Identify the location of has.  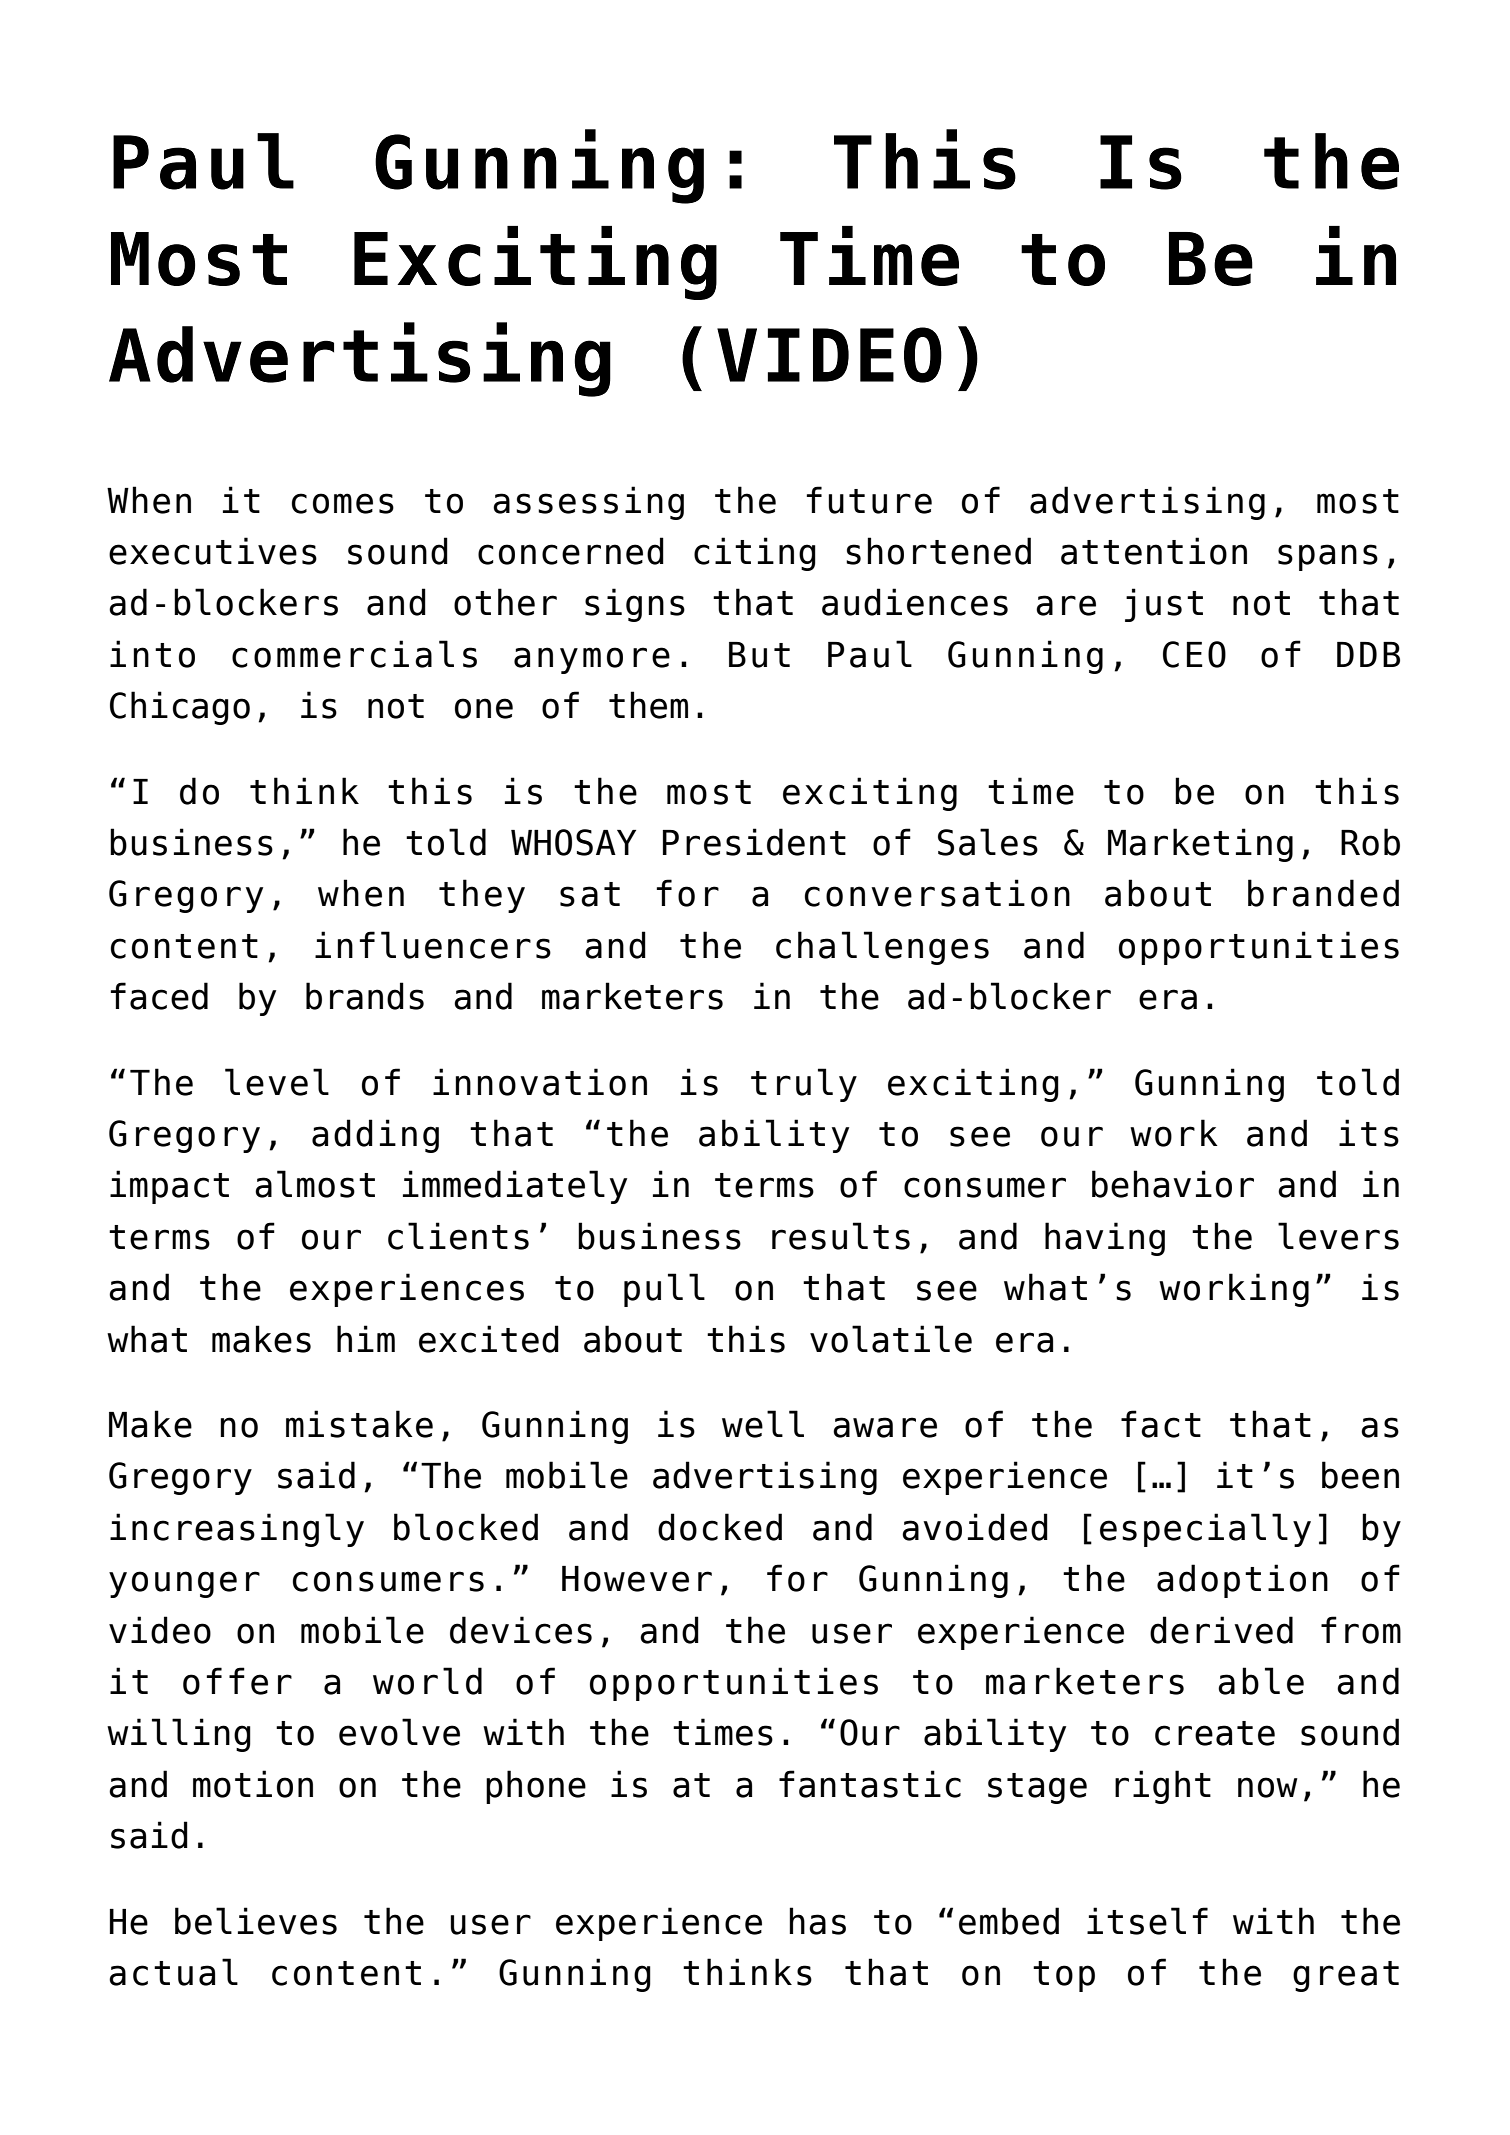
(817, 1921).
